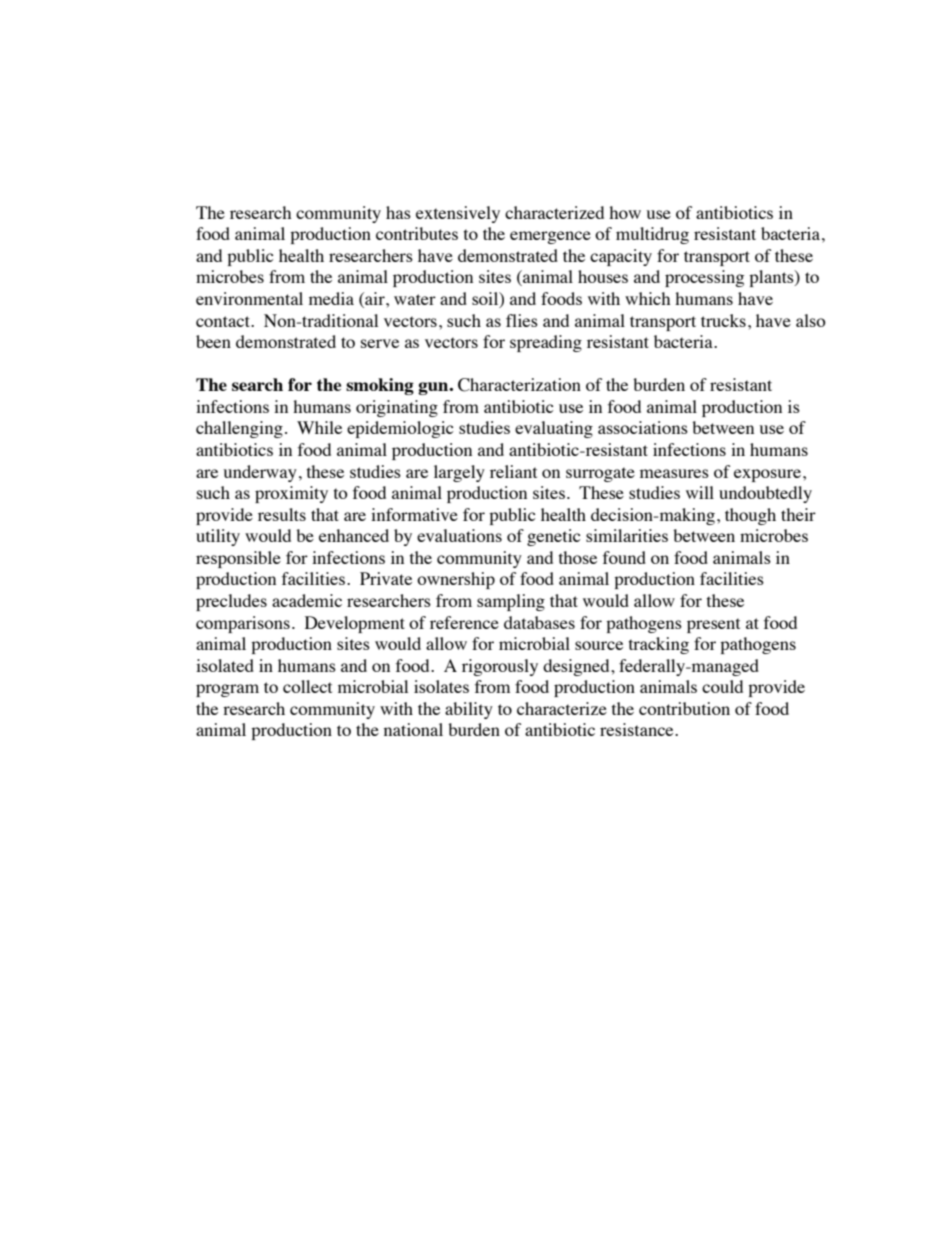  What do you see at coordinates (398, 212) in the screenshot?
I see `has` at bounding box center [398, 212].
